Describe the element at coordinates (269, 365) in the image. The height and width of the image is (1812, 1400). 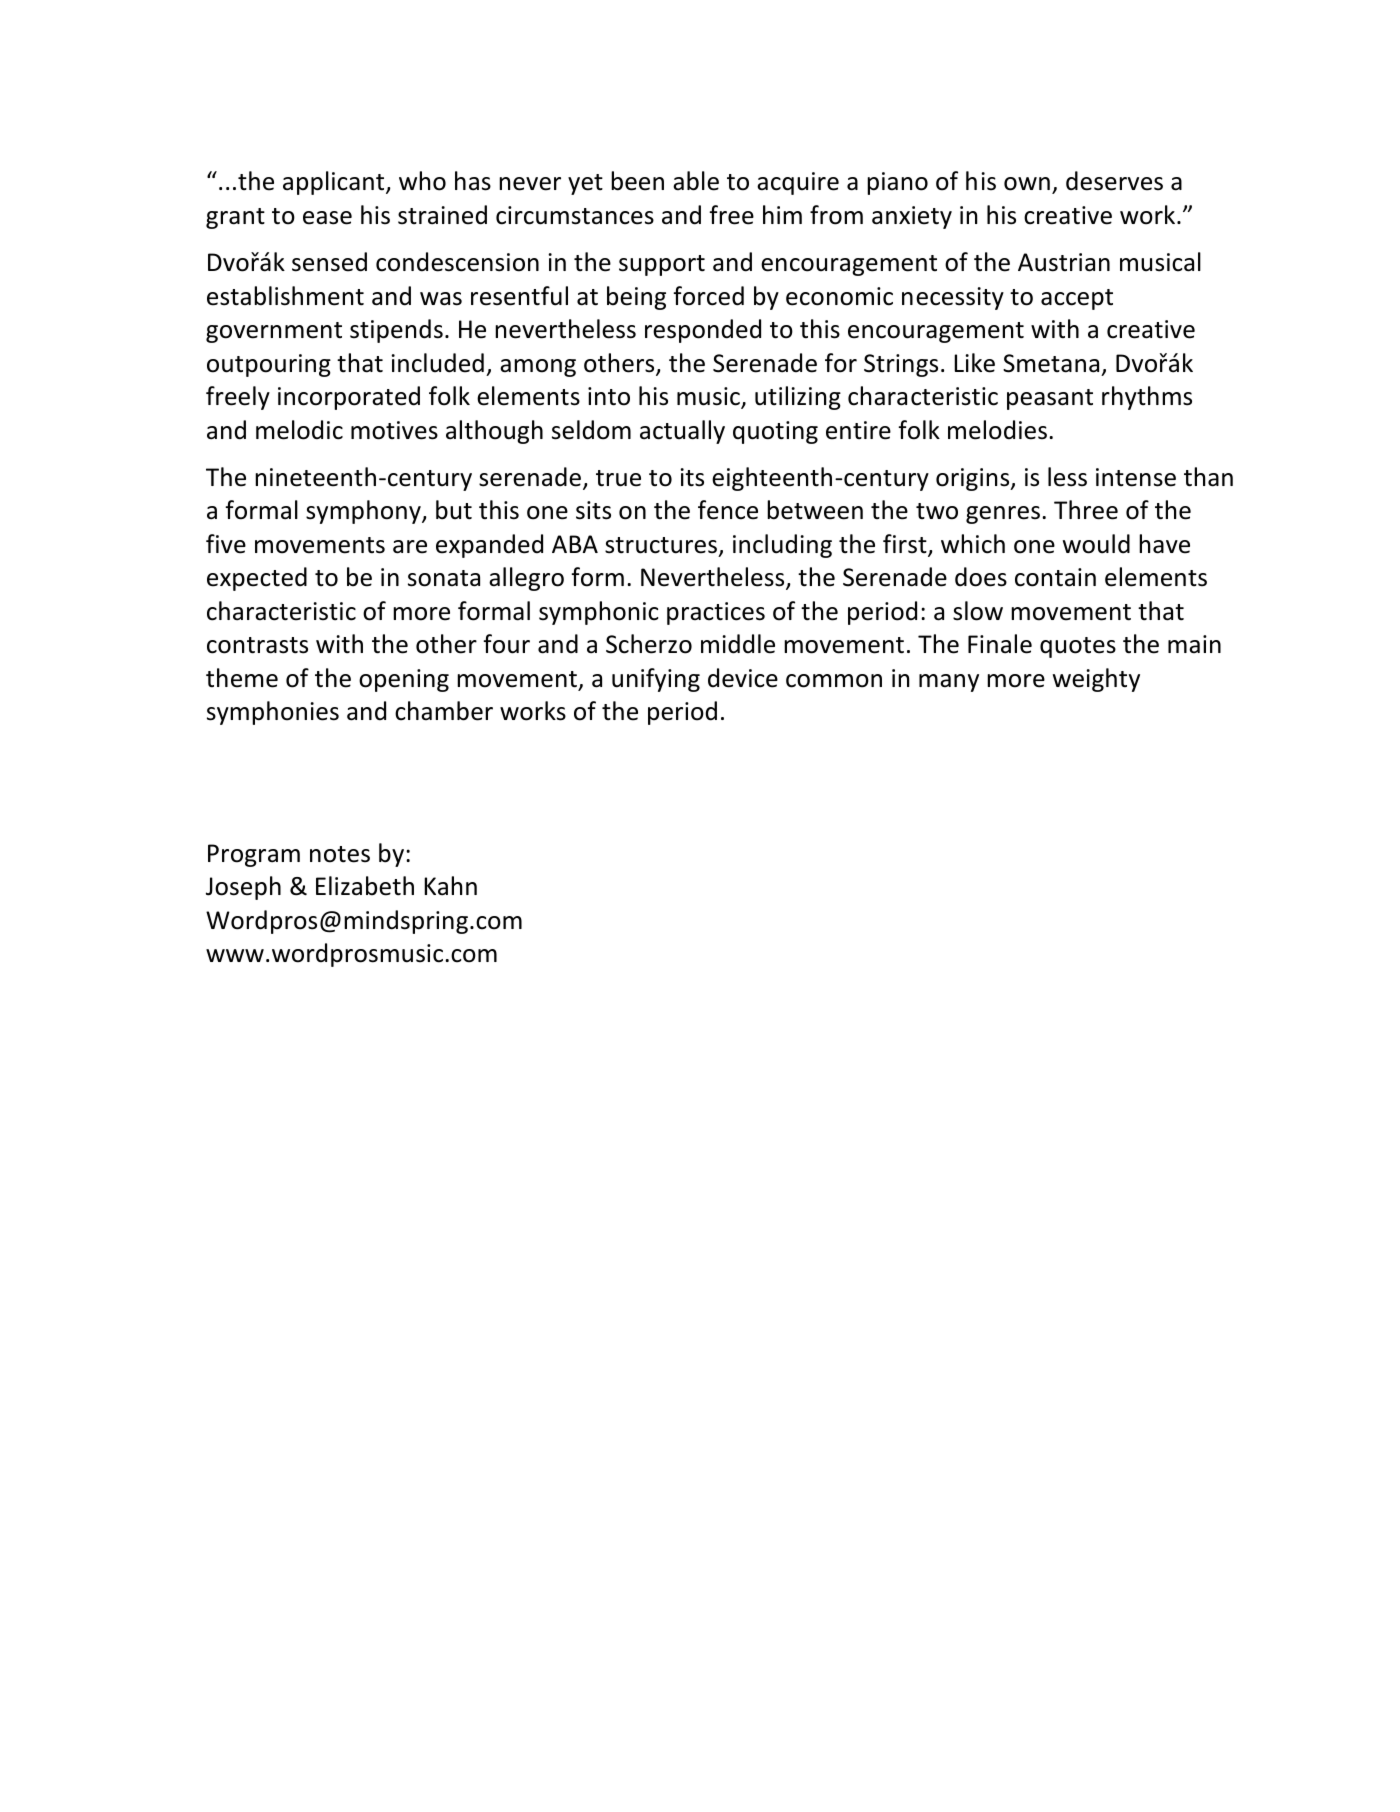
I see `outpouring` at that location.
